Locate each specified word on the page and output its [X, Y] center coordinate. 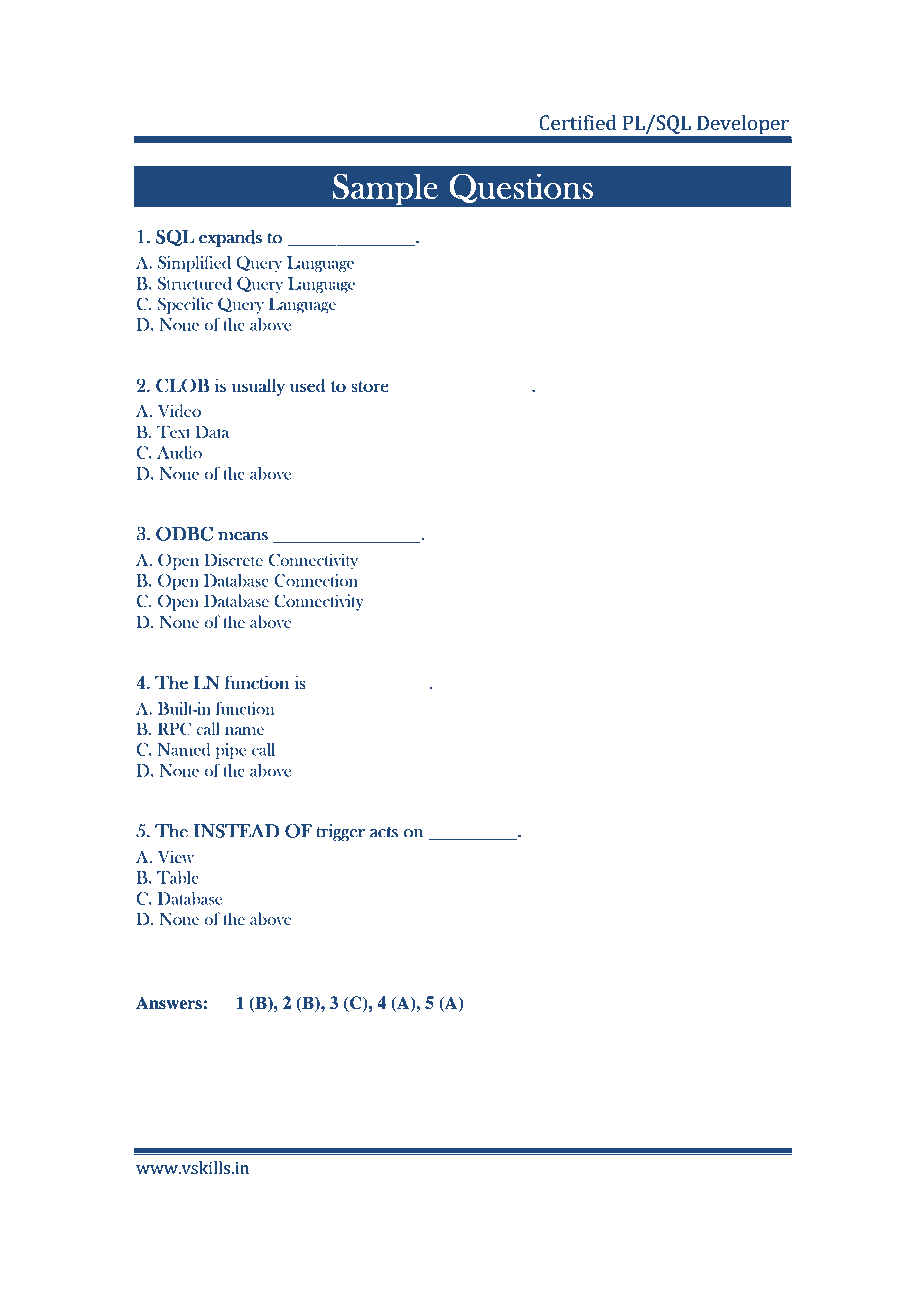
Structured [195, 283]
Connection [316, 580]
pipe [231, 751]
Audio [179, 452]
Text [174, 431]
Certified [578, 123]
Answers [169, 1003]
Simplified [194, 264]
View [176, 856]
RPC [174, 729]
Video [179, 411]
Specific [185, 305]
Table [178, 877]
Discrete [233, 559]
